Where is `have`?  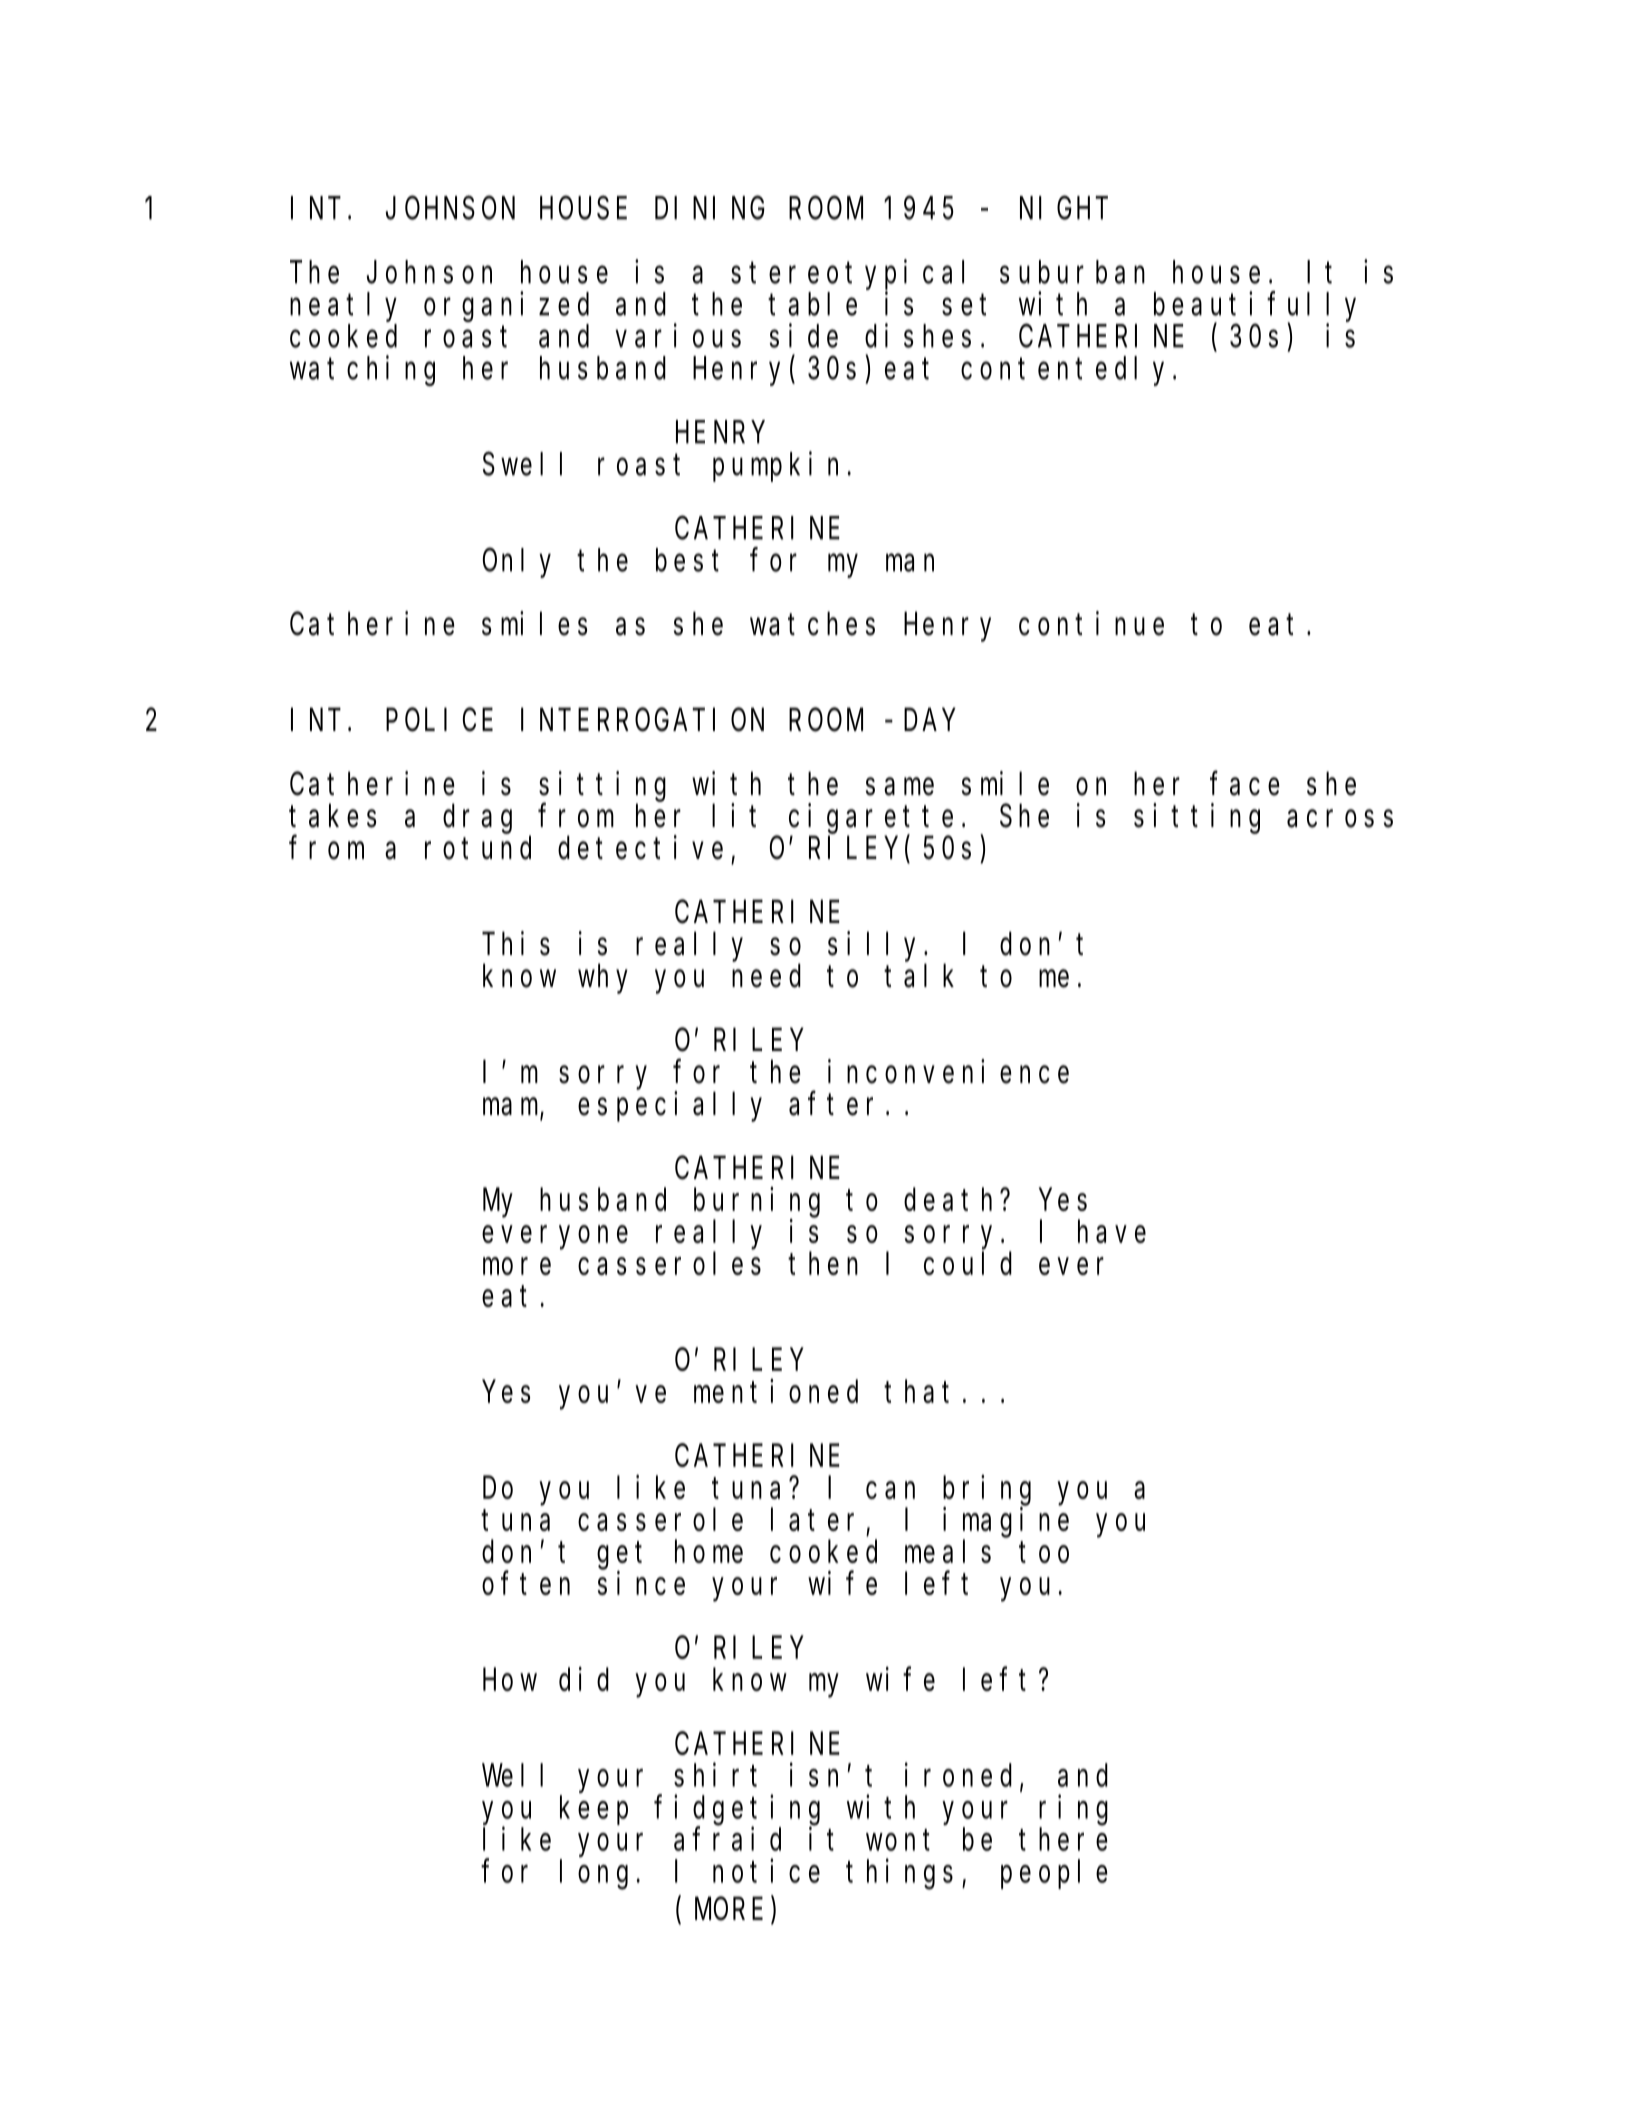 have is located at coordinates (1112, 1231).
